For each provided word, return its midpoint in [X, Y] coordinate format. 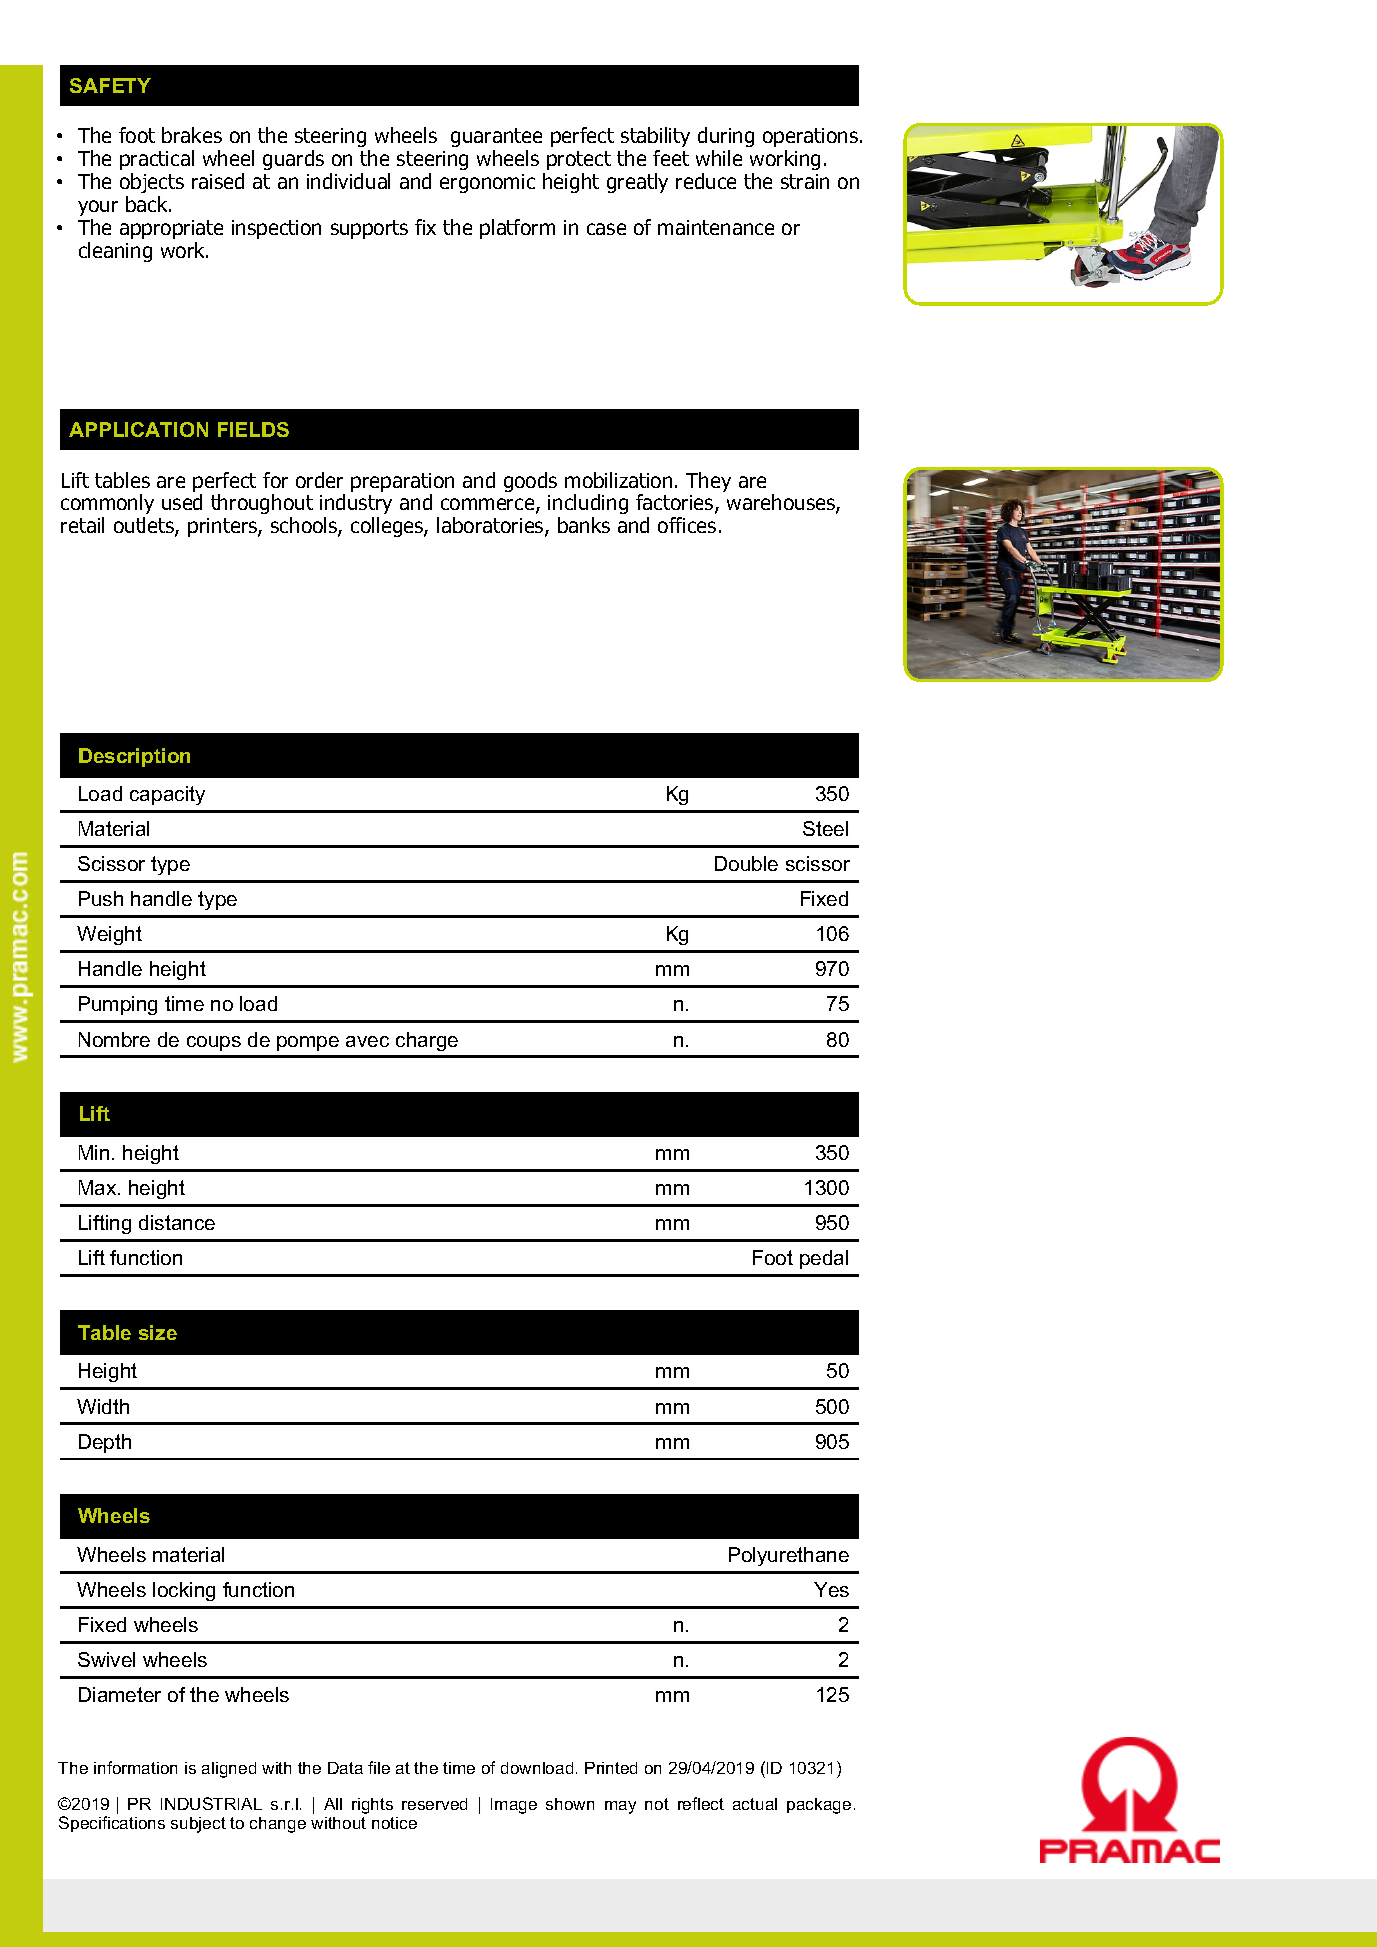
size [158, 1332]
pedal [824, 1259]
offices [687, 525]
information [135, 1767]
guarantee [496, 139]
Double [746, 863]
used [182, 502]
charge [427, 1041]
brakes [192, 135]
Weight [109, 935]
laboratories [491, 527]
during [726, 139]
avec [367, 1041]
